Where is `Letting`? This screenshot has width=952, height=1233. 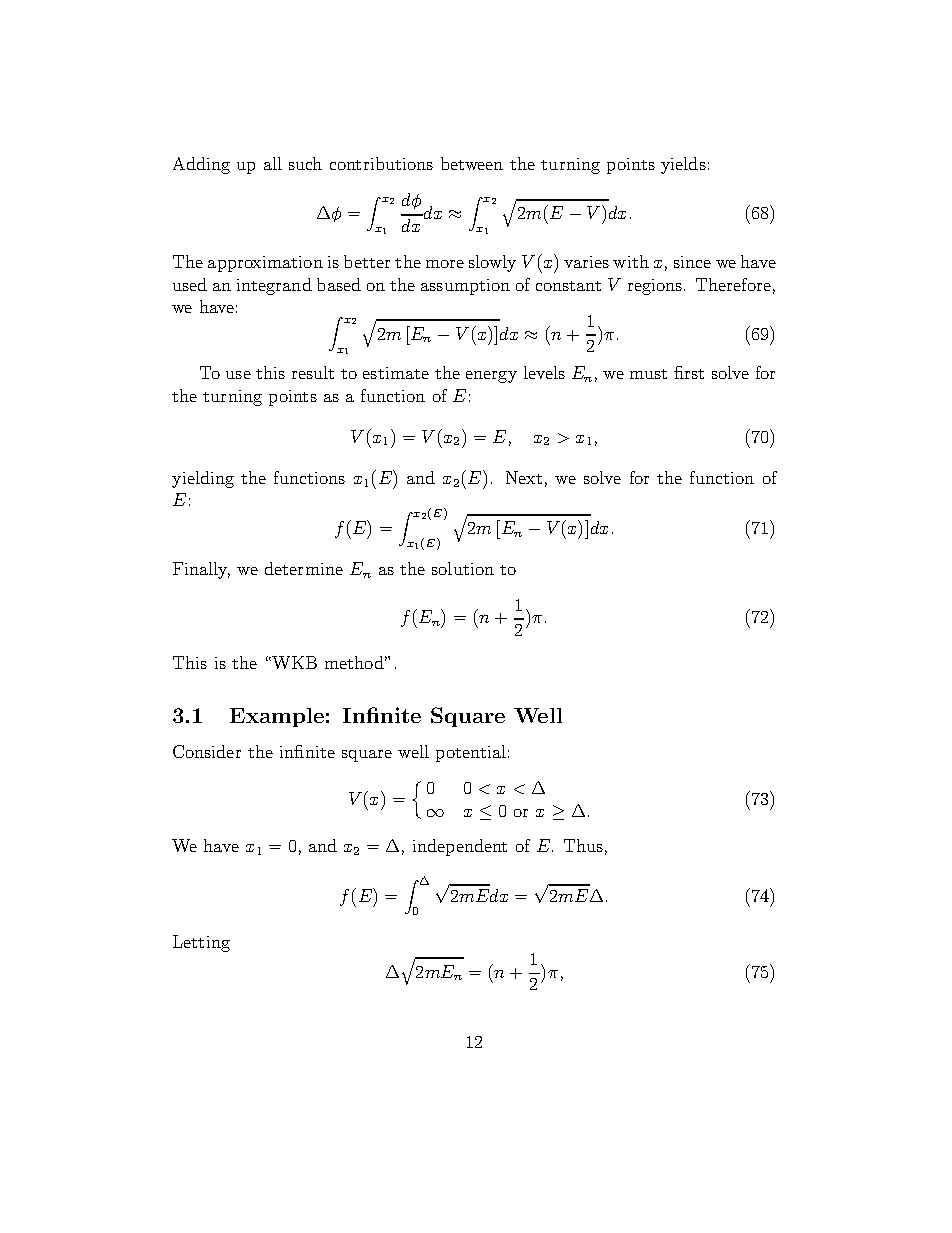 Letting is located at coordinates (201, 943).
